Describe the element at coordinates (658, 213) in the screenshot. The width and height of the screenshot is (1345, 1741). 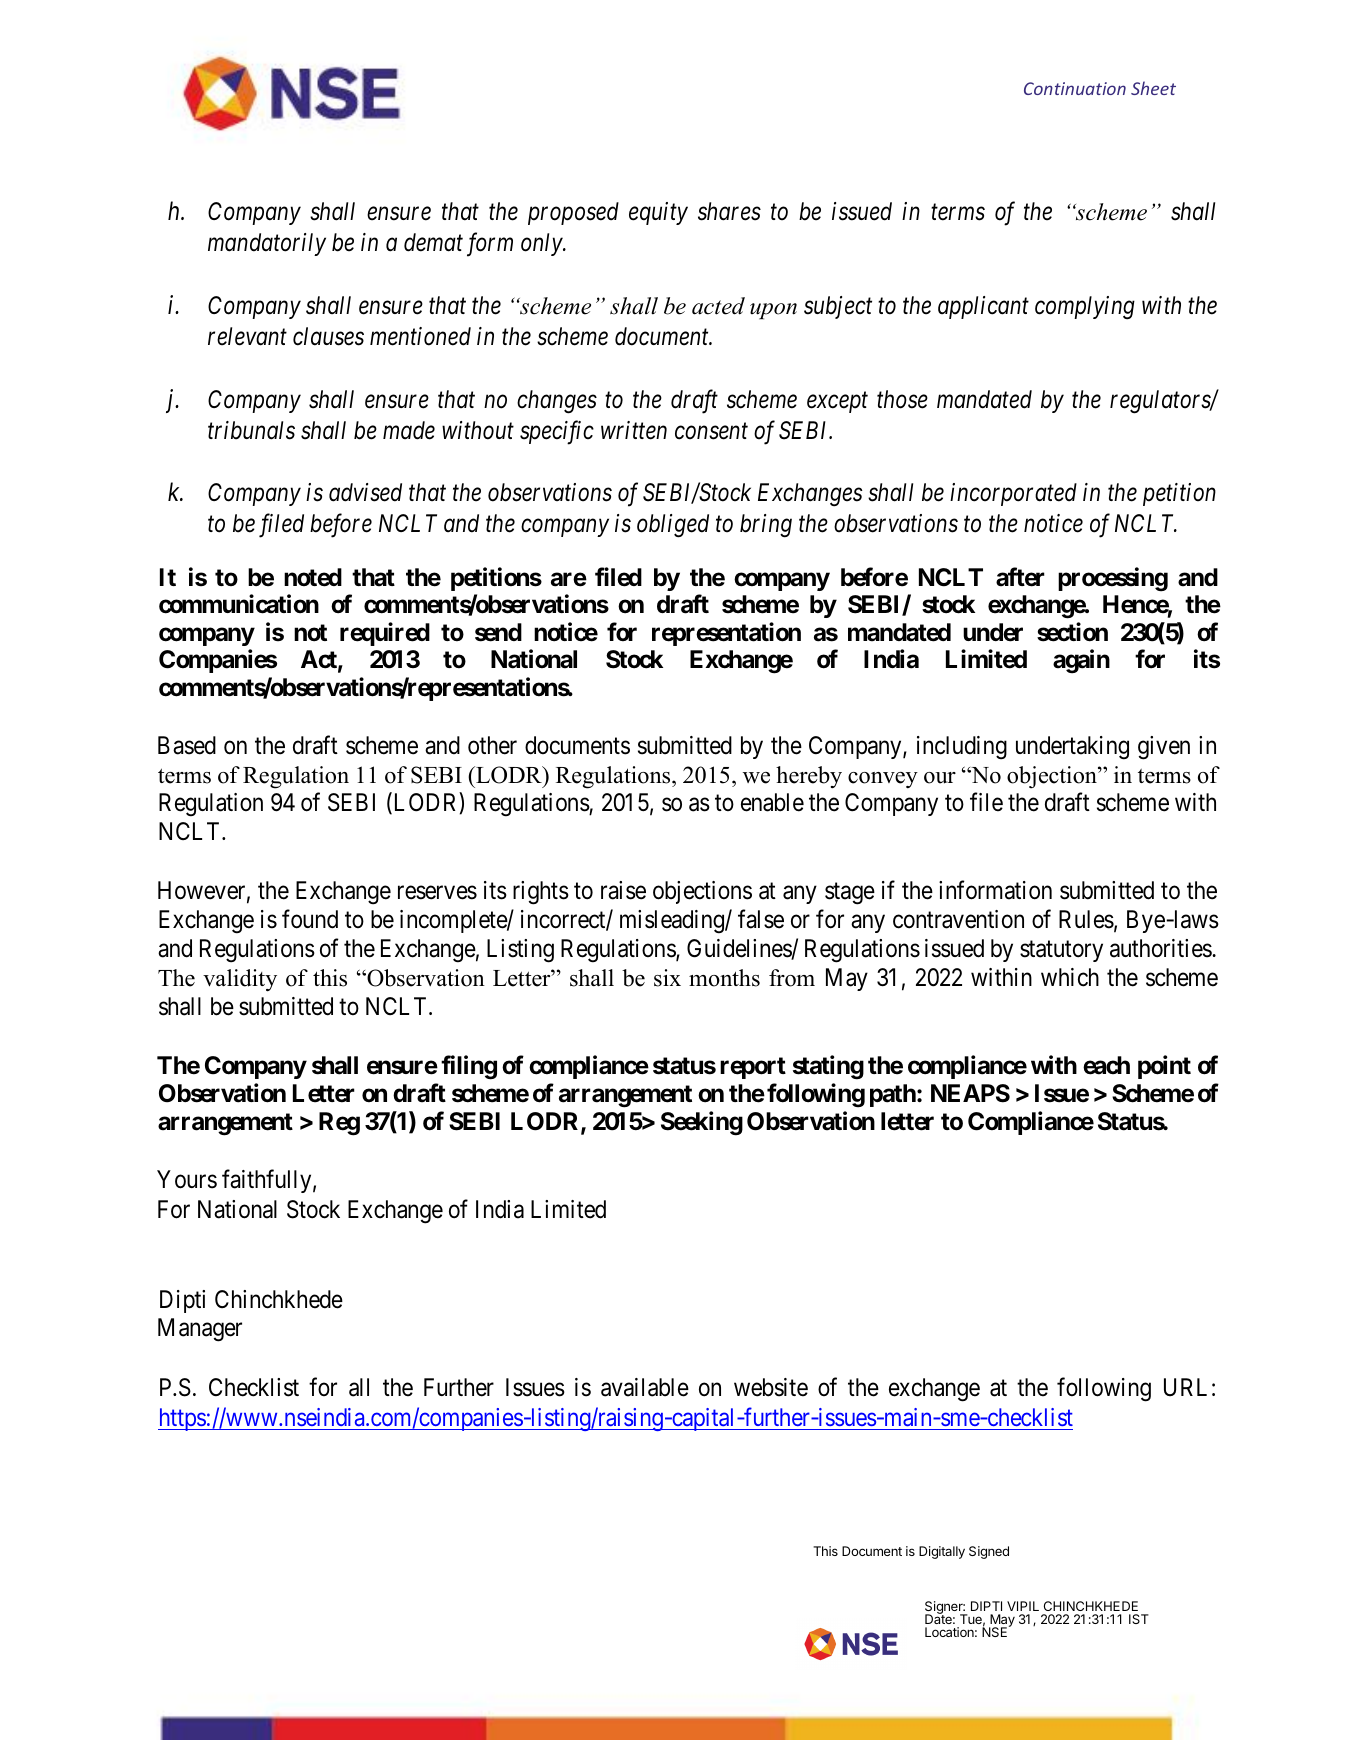
I see `equity` at that location.
